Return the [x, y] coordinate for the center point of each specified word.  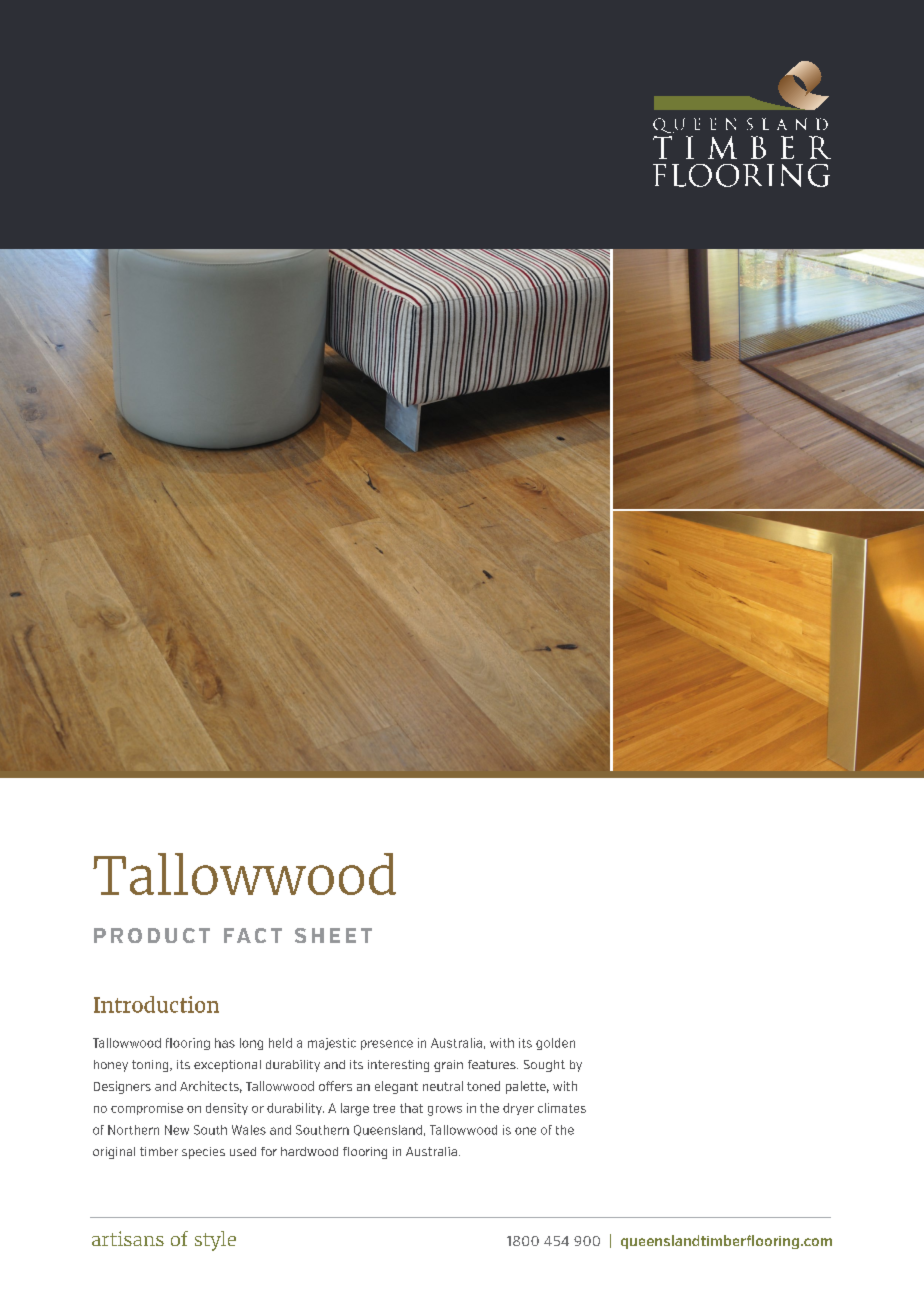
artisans [128, 1238]
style [215, 1241]
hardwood [309, 1151]
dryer [518, 1109]
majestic [332, 1044]
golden [555, 1044]
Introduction [156, 1004]
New [177, 1130]
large [355, 1109]
